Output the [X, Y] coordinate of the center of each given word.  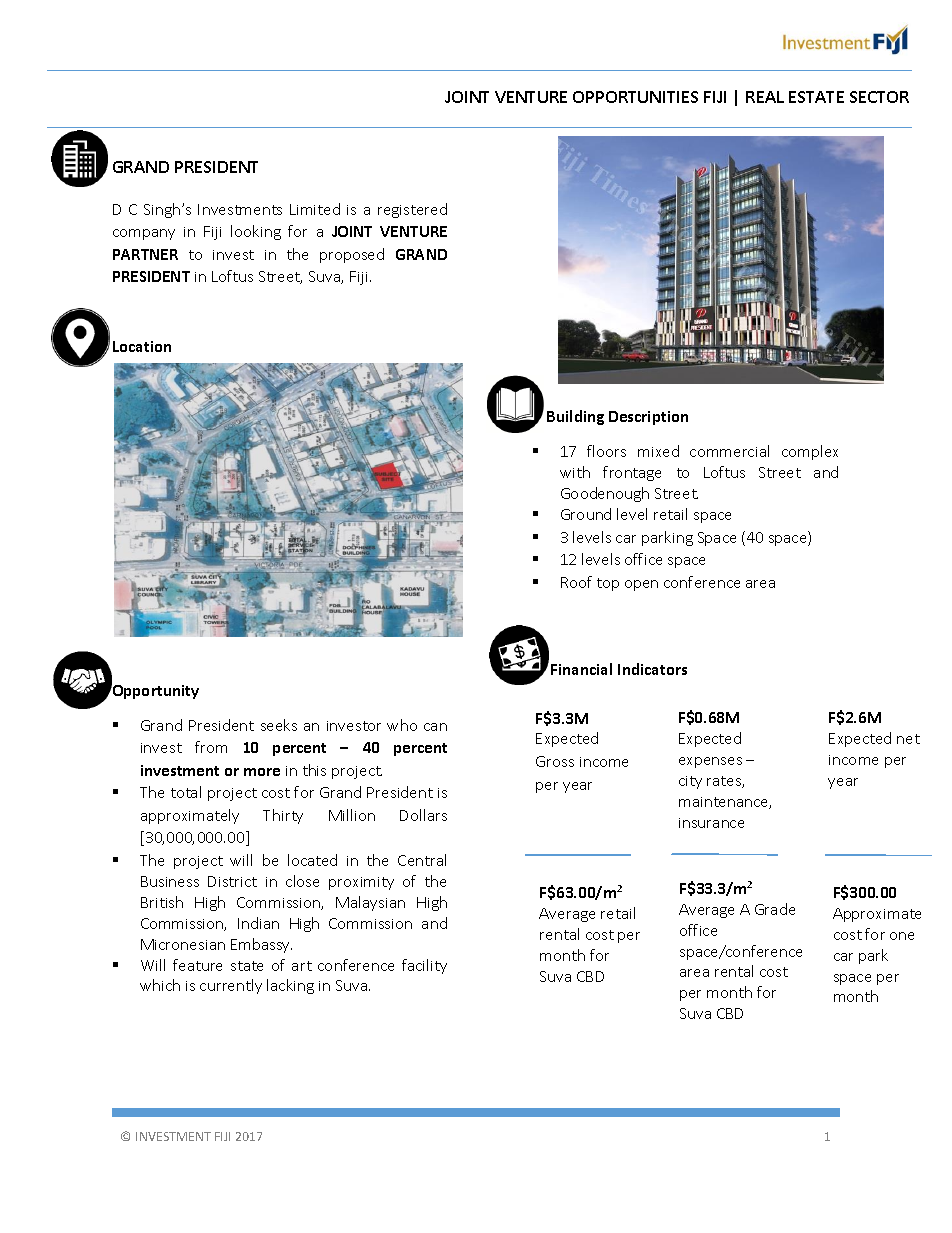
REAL [765, 97]
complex [810, 452]
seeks [279, 725]
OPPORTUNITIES [635, 97]
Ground [586, 514]
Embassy [261, 945]
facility [424, 966]
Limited [315, 209]
